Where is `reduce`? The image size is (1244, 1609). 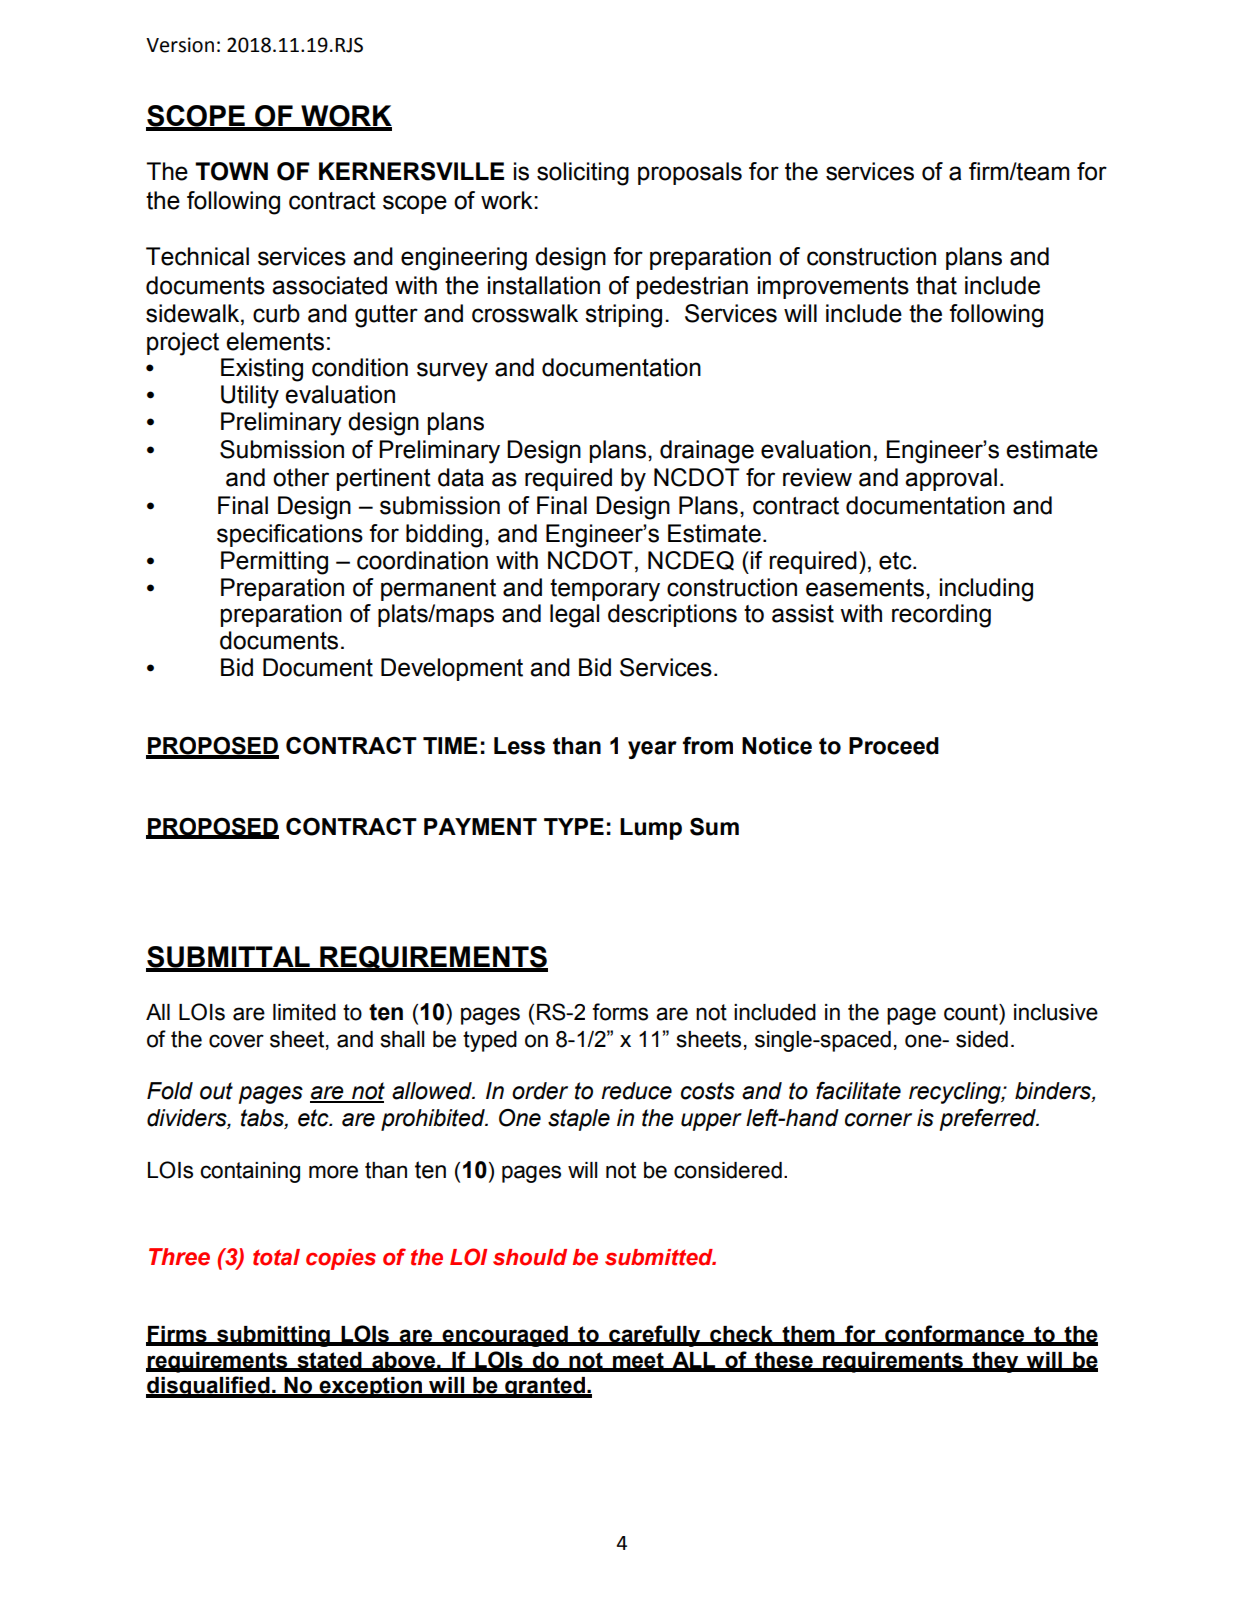
reduce is located at coordinates (636, 1091).
